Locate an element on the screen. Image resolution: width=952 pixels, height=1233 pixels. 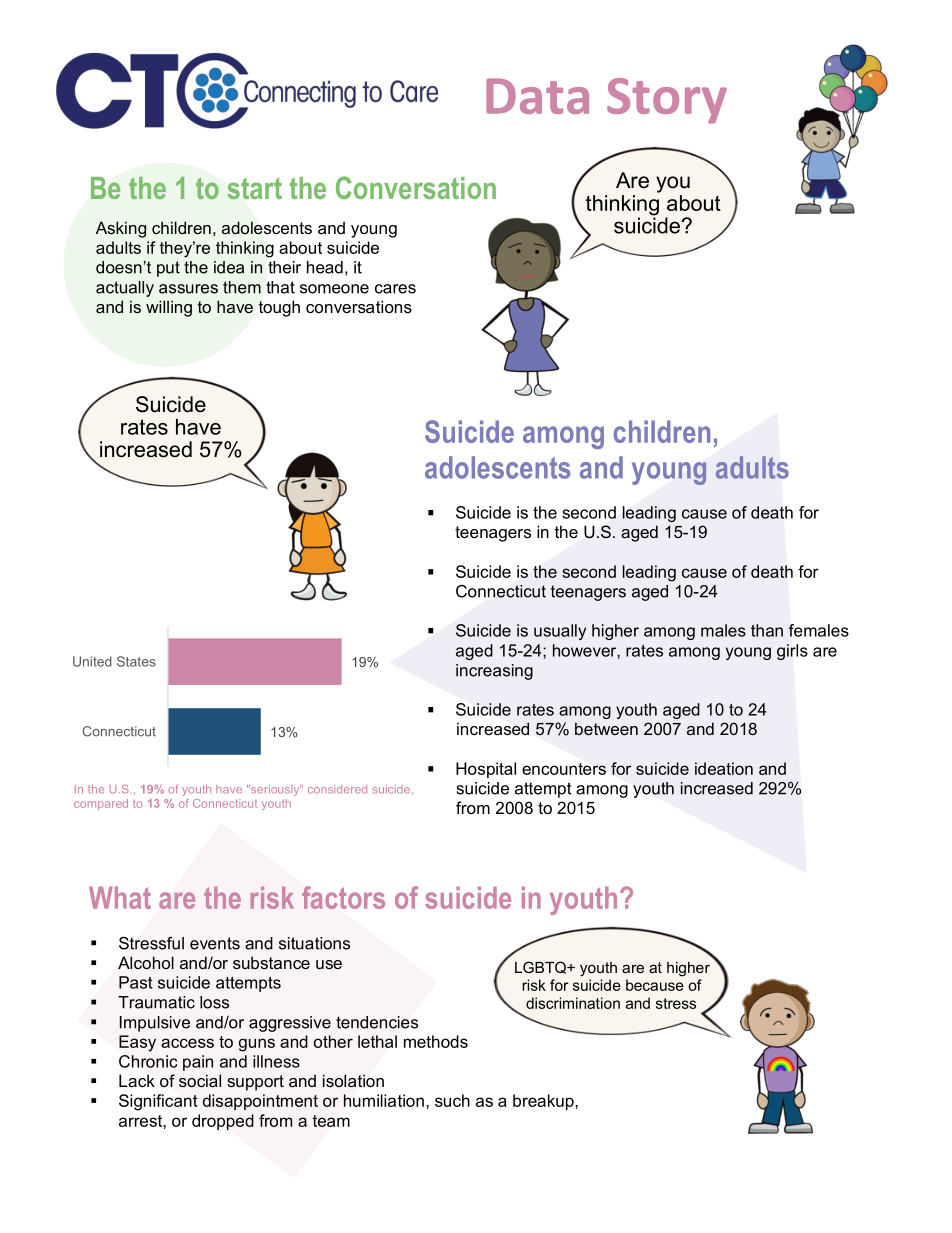
than is located at coordinates (767, 630).
